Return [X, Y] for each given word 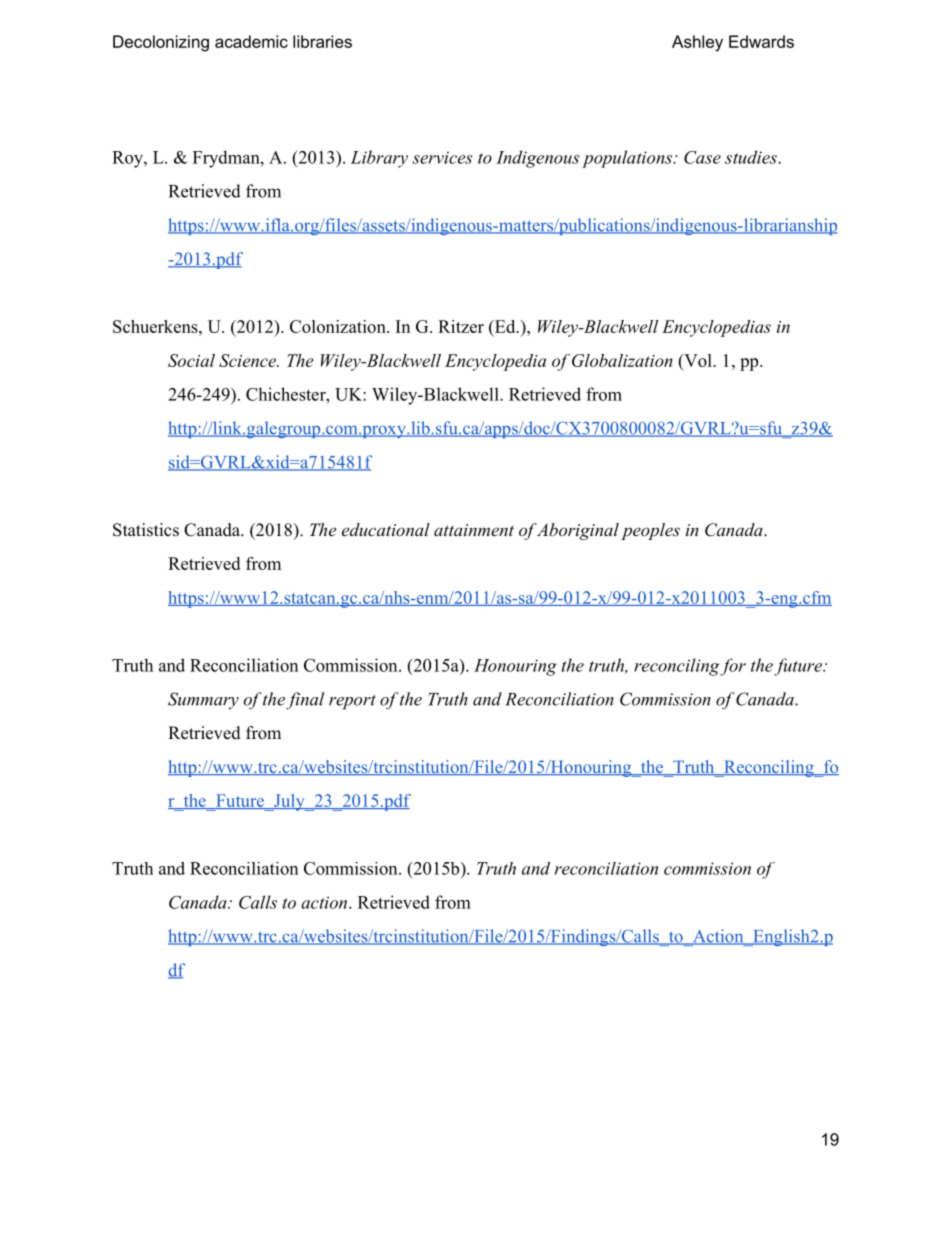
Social [191, 360]
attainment [474, 530]
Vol [698, 360]
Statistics [146, 530]
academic [251, 41]
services [442, 157]
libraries [322, 41]
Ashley [697, 43]
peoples [650, 531]
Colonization [339, 326]
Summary [203, 701]
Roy [128, 159]
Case [702, 157]
